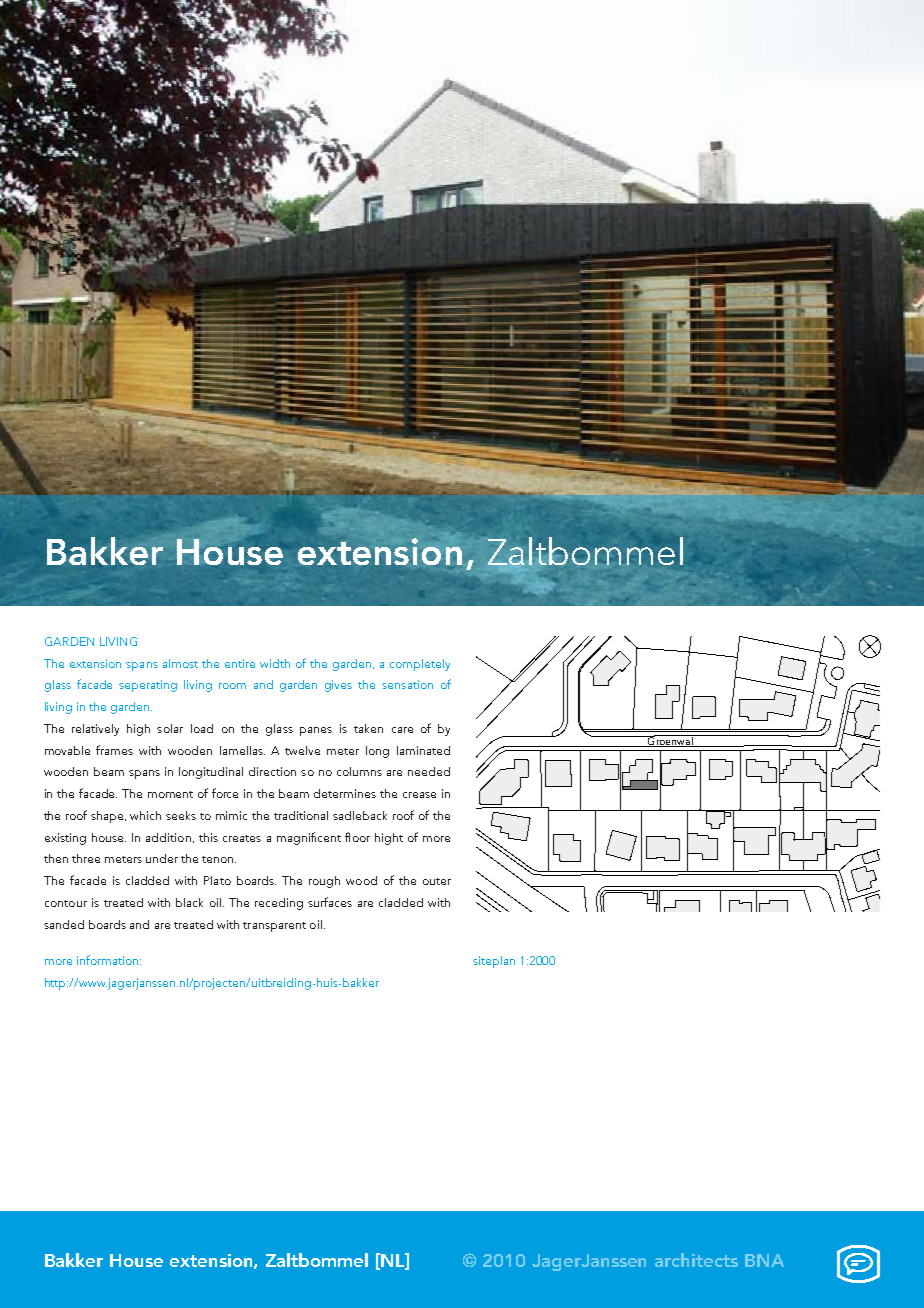 This page has height=1308, width=924. I want to click on transparent, so click(274, 927).
